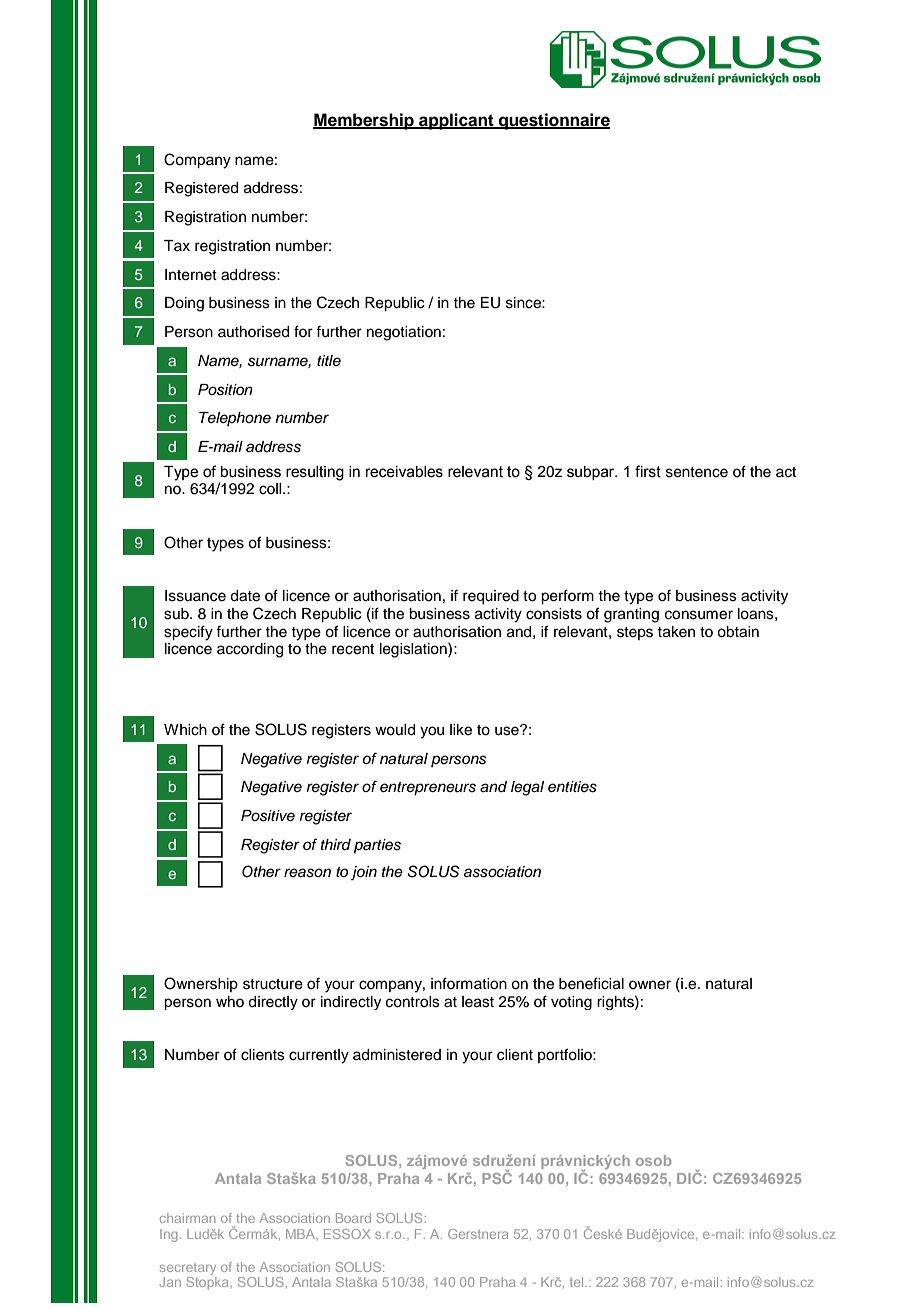  Describe the element at coordinates (353, 1218) in the screenshot. I see `Board` at that location.
